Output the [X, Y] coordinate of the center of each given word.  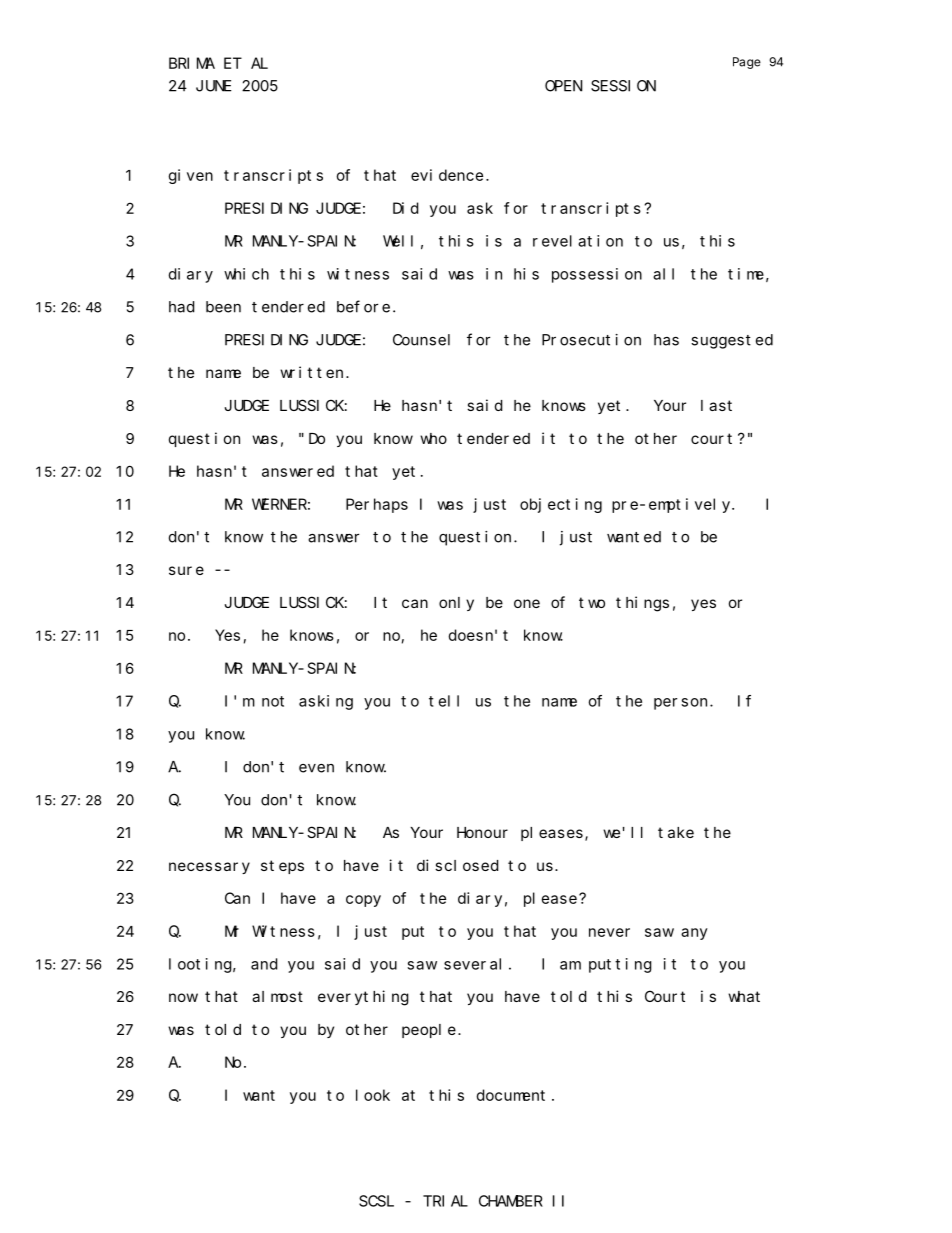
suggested [732, 341]
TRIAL [445, 1201]
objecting [561, 505]
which [246, 274]
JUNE [214, 86]
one [527, 603]
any [694, 934]
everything [363, 998]
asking [326, 702]
